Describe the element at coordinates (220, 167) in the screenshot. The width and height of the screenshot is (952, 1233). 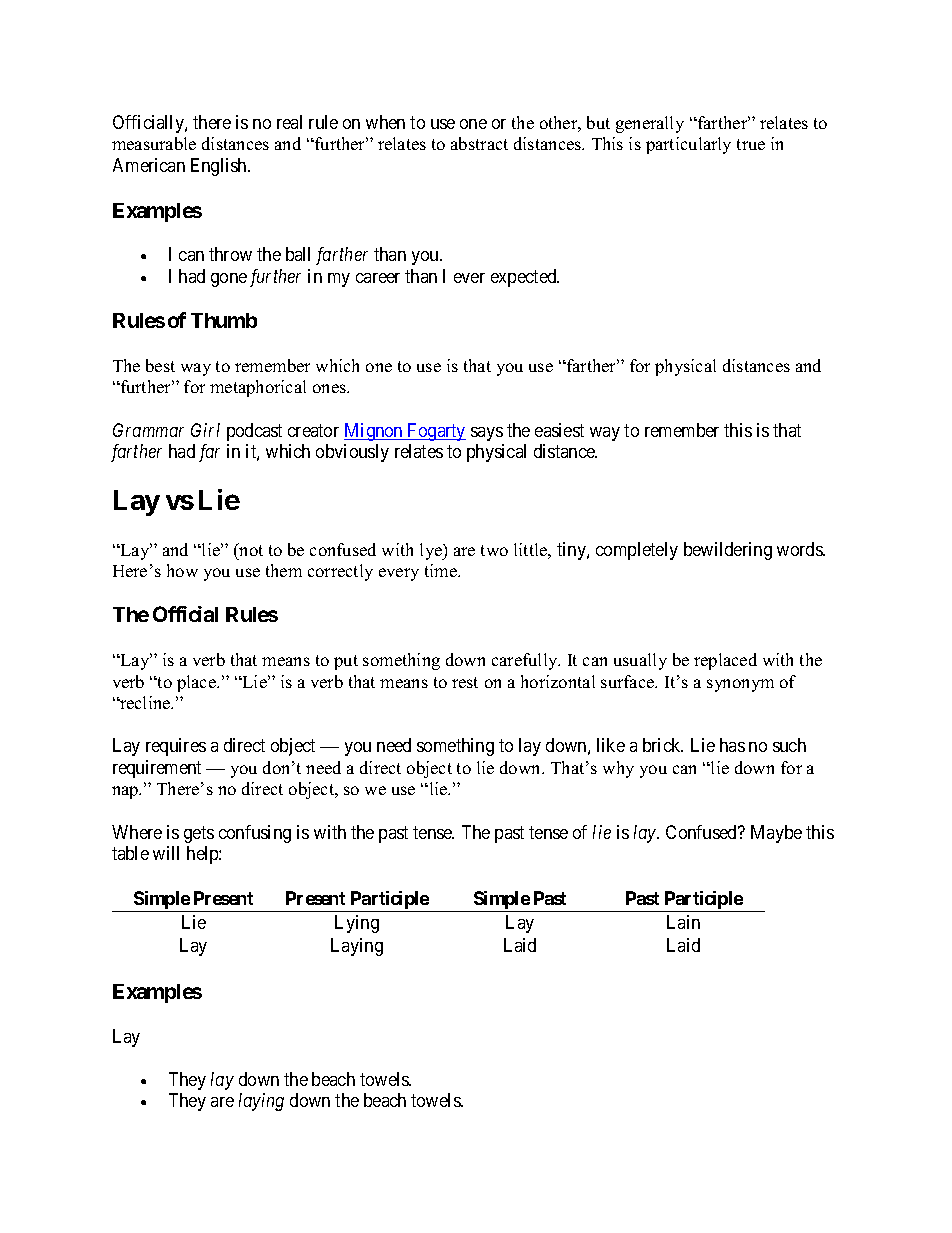
I see `English` at that location.
